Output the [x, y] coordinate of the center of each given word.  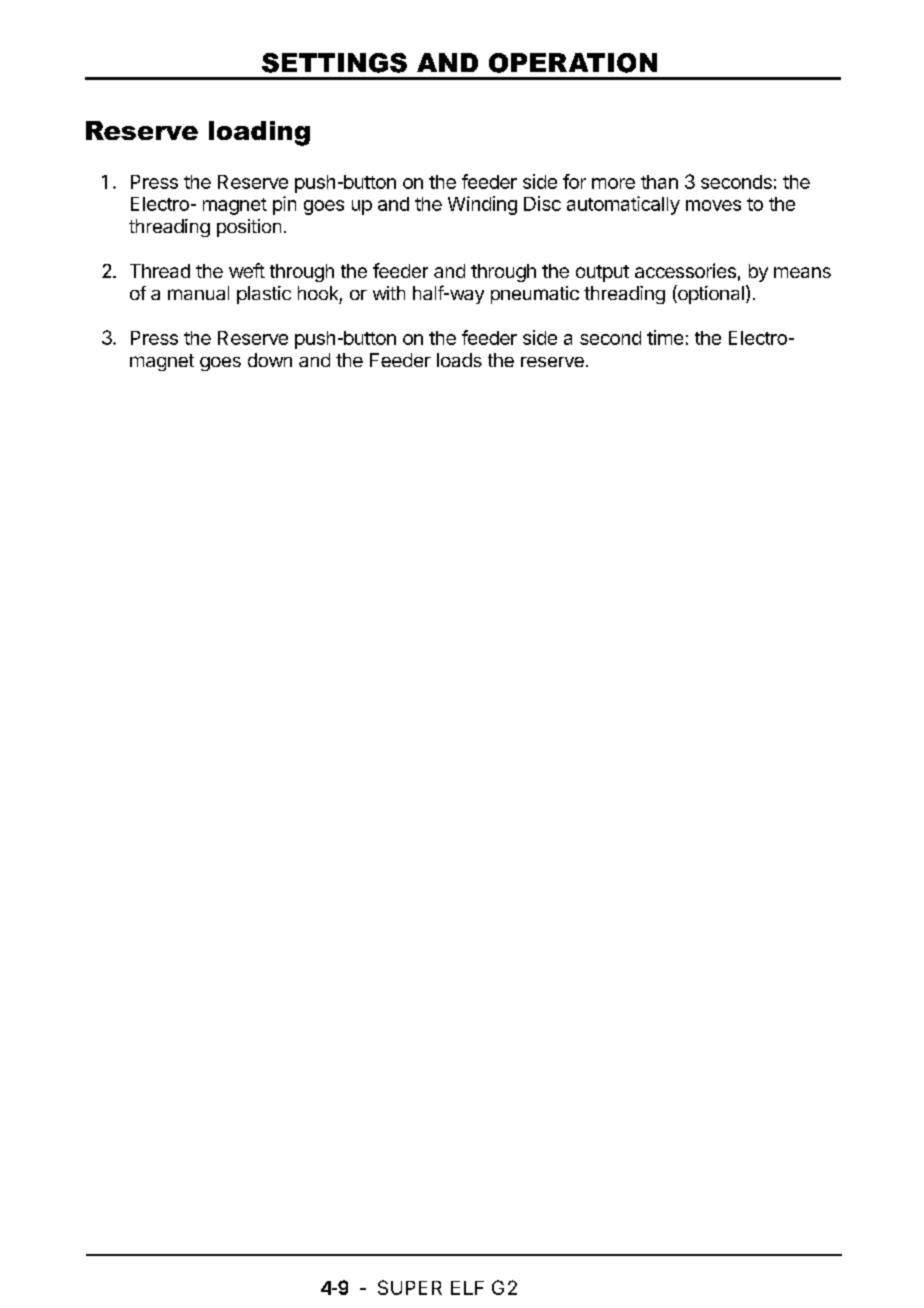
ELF [467, 1288]
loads [459, 360]
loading [259, 133]
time [665, 337]
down [270, 360]
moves [713, 205]
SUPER [410, 1287]
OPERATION [573, 63]
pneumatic [535, 295]
